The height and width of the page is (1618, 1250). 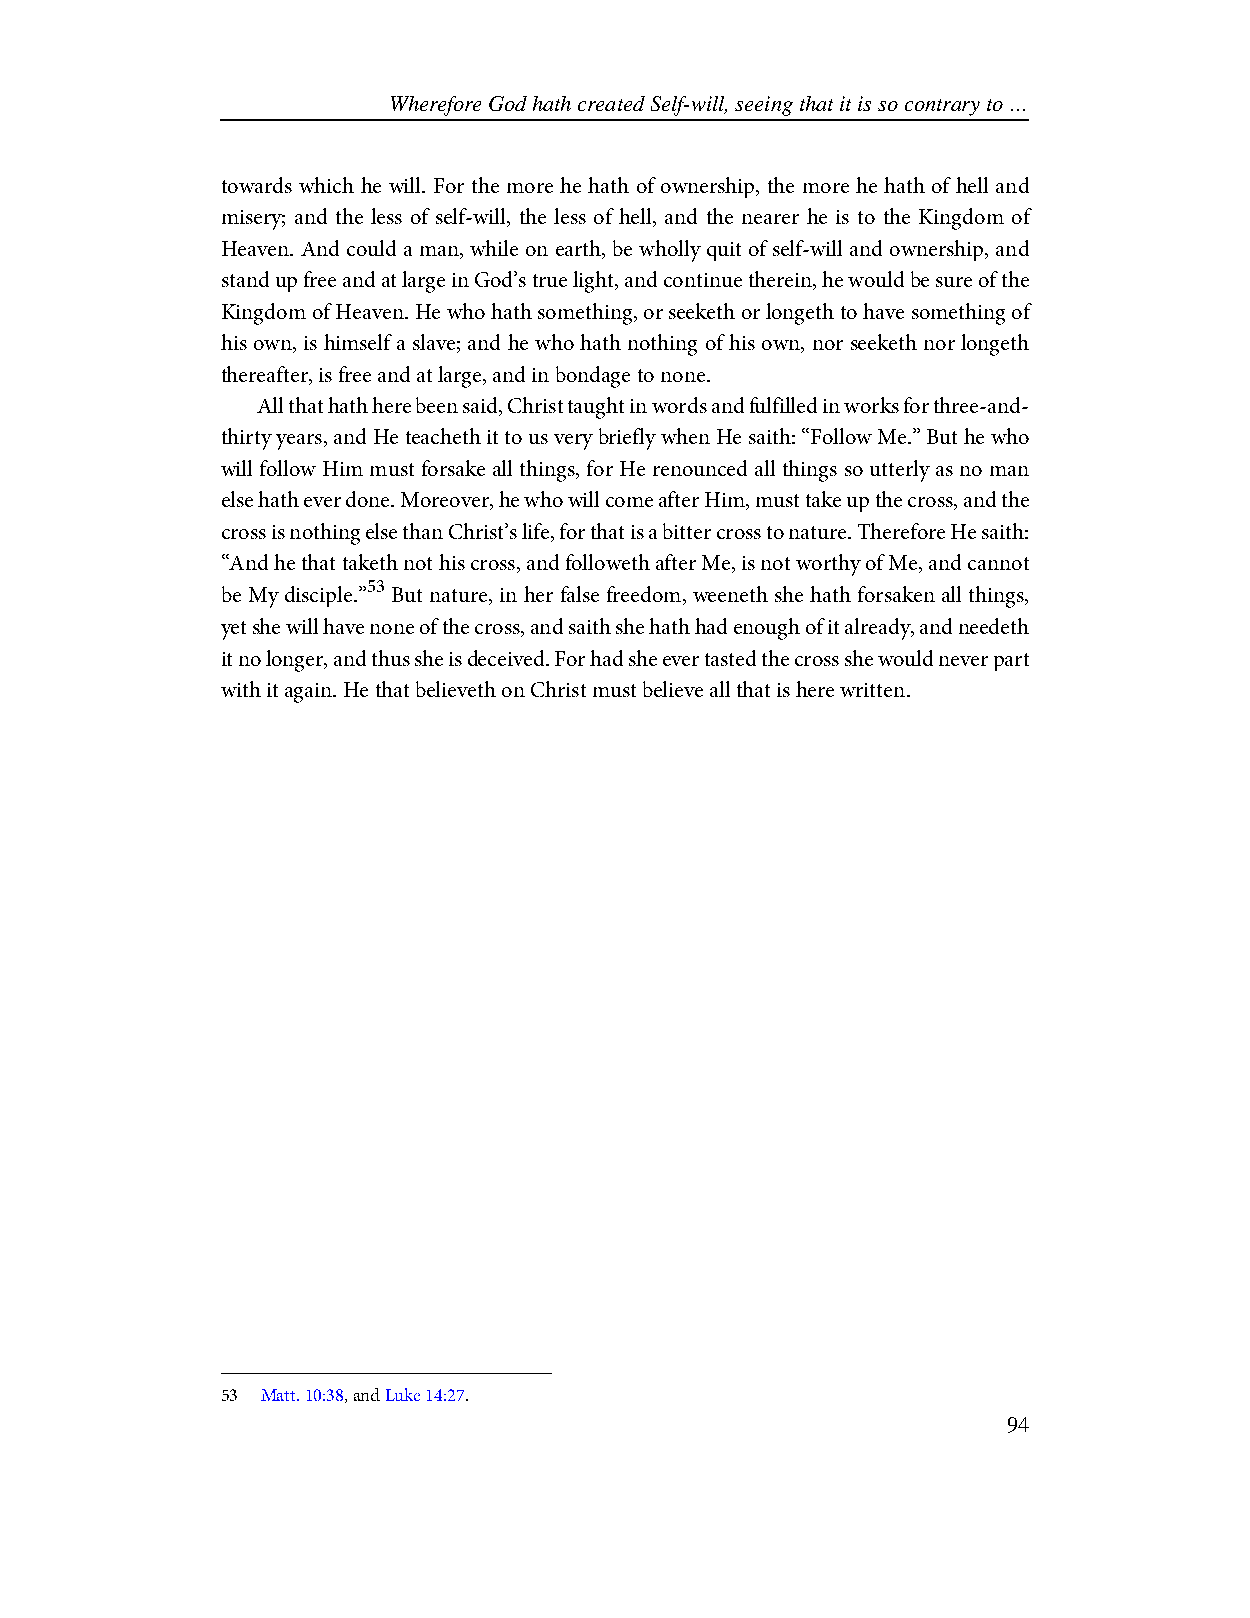 What do you see at coordinates (611, 103) in the page?
I see `created` at bounding box center [611, 103].
